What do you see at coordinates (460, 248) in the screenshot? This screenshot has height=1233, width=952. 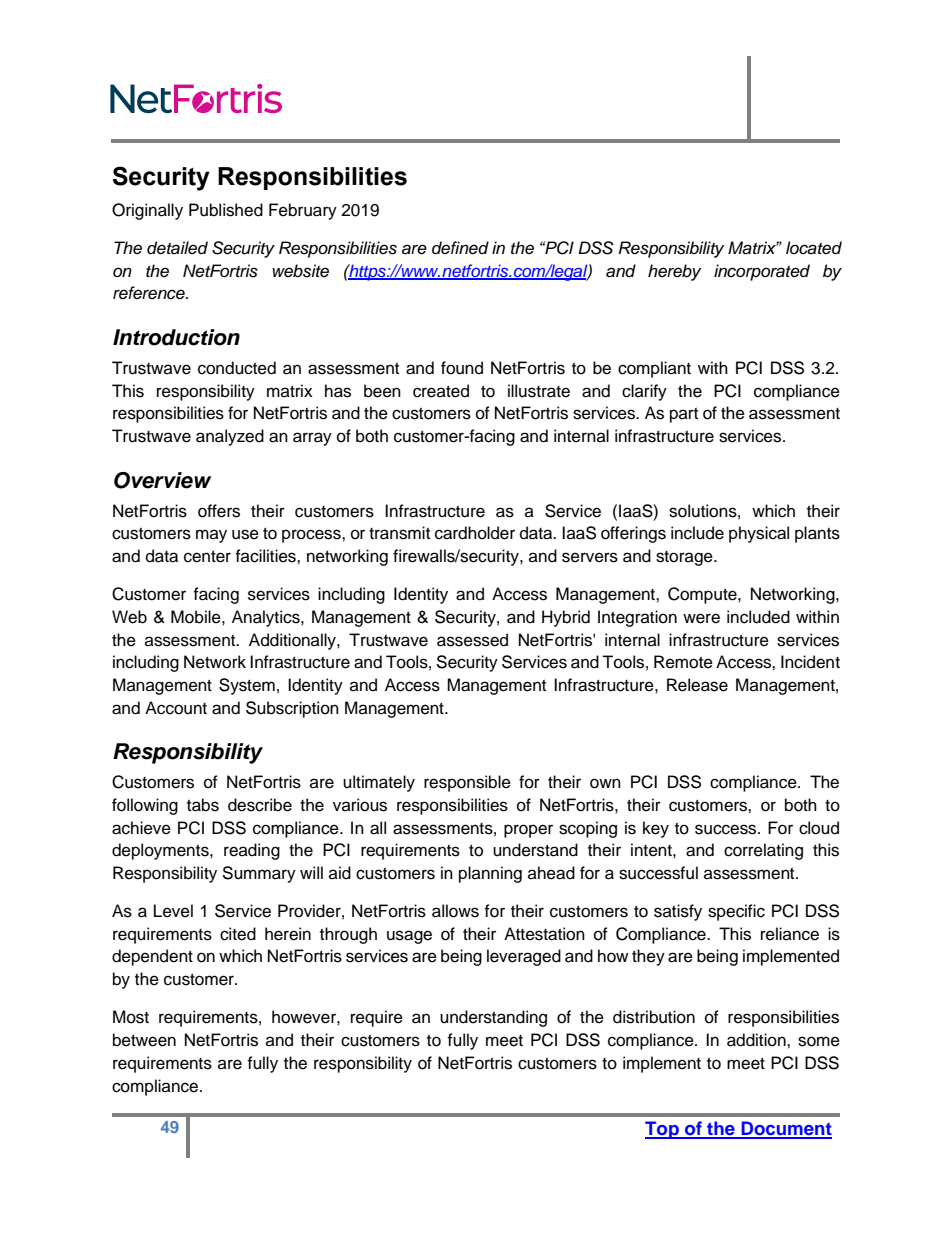 I see `defined` at bounding box center [460, 248].
